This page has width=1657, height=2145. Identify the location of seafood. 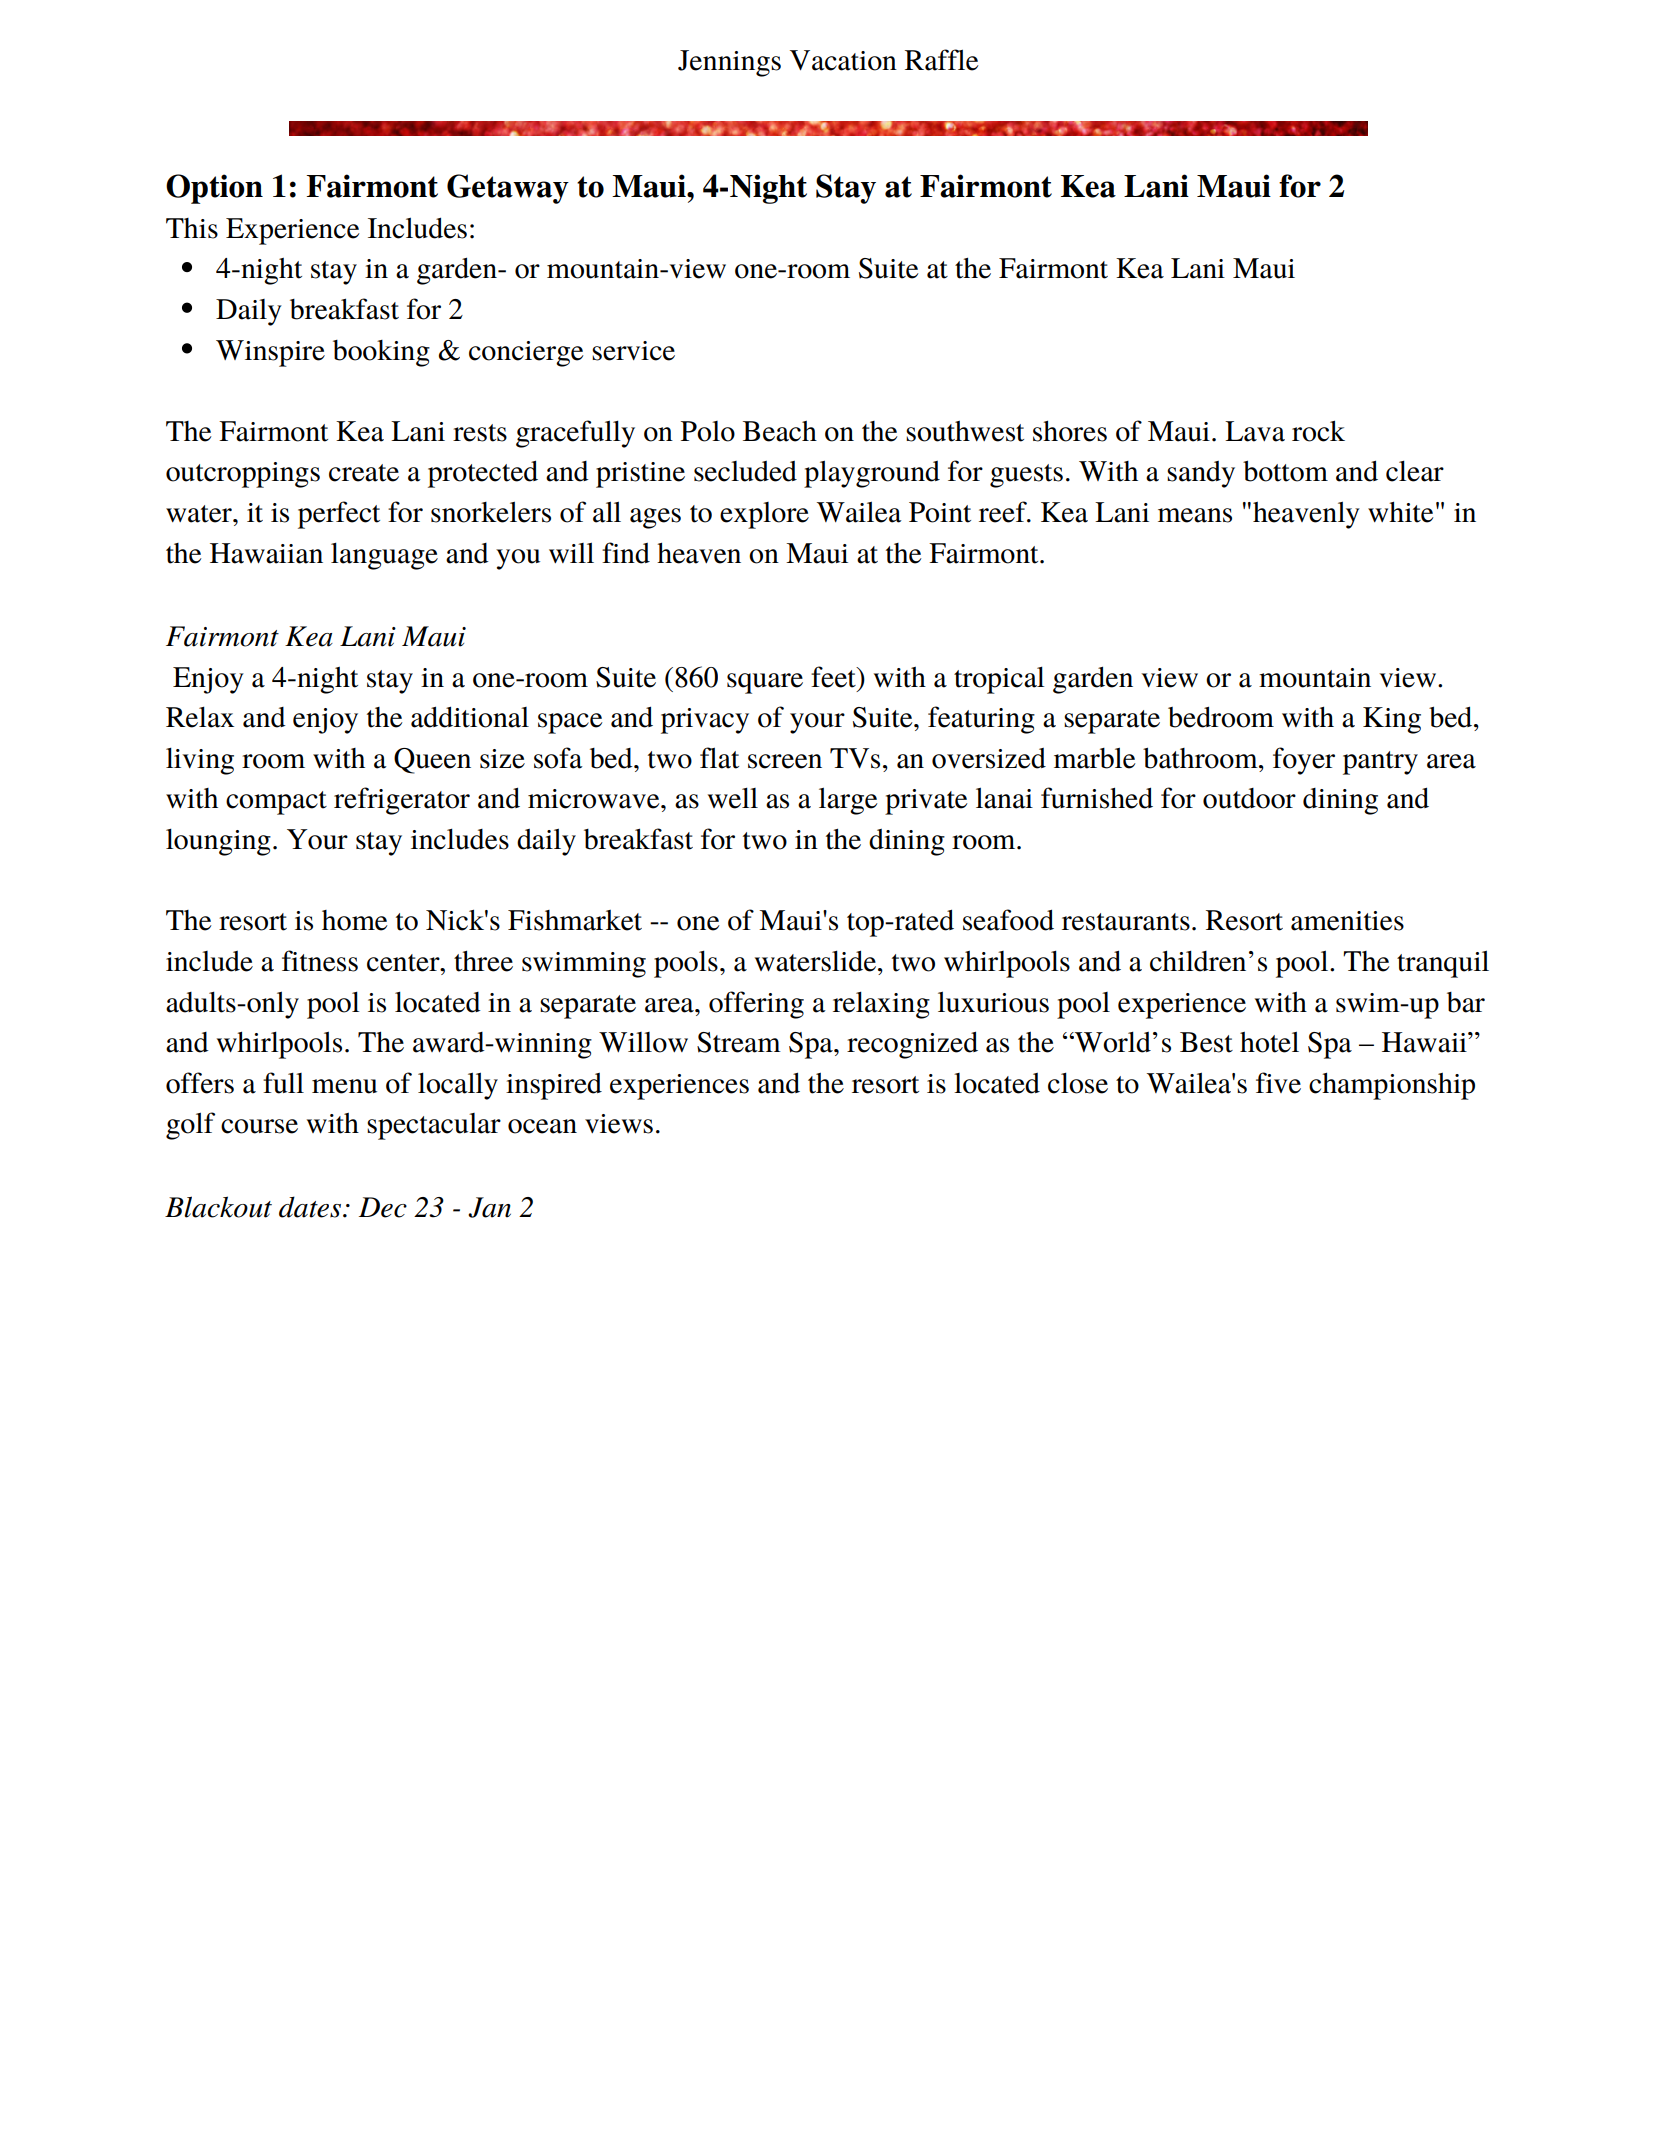
(1008, 920).
